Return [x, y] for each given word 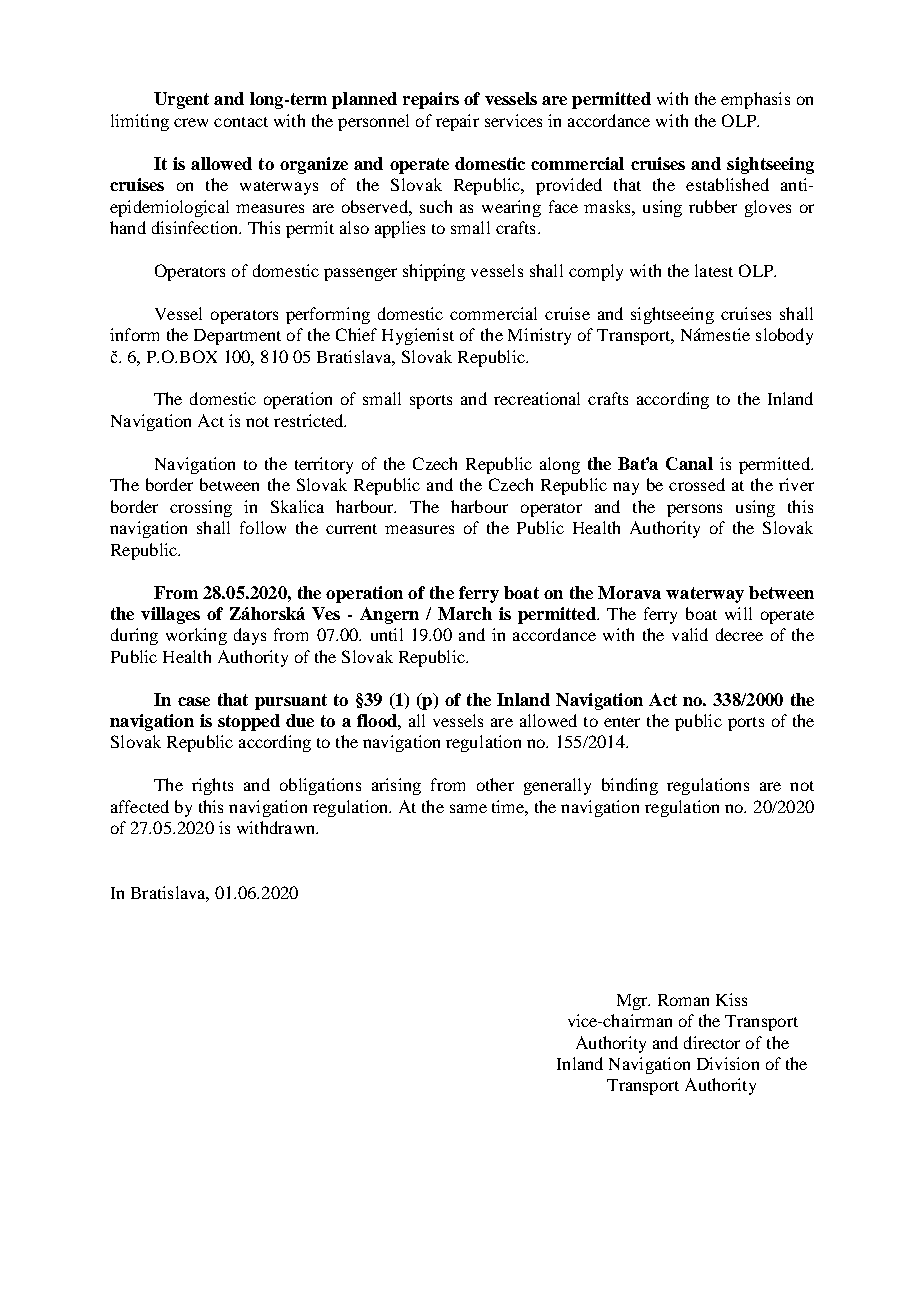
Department [237, 337]
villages [170, 615]
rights [212, 786]
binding [630, 786]
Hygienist [418, 336]
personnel [373, 122]
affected [140, 806]
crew [191, 122]
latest [714, 270]
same [468, 808]
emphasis [755, 100]
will [738, 613]
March [465, 613]
